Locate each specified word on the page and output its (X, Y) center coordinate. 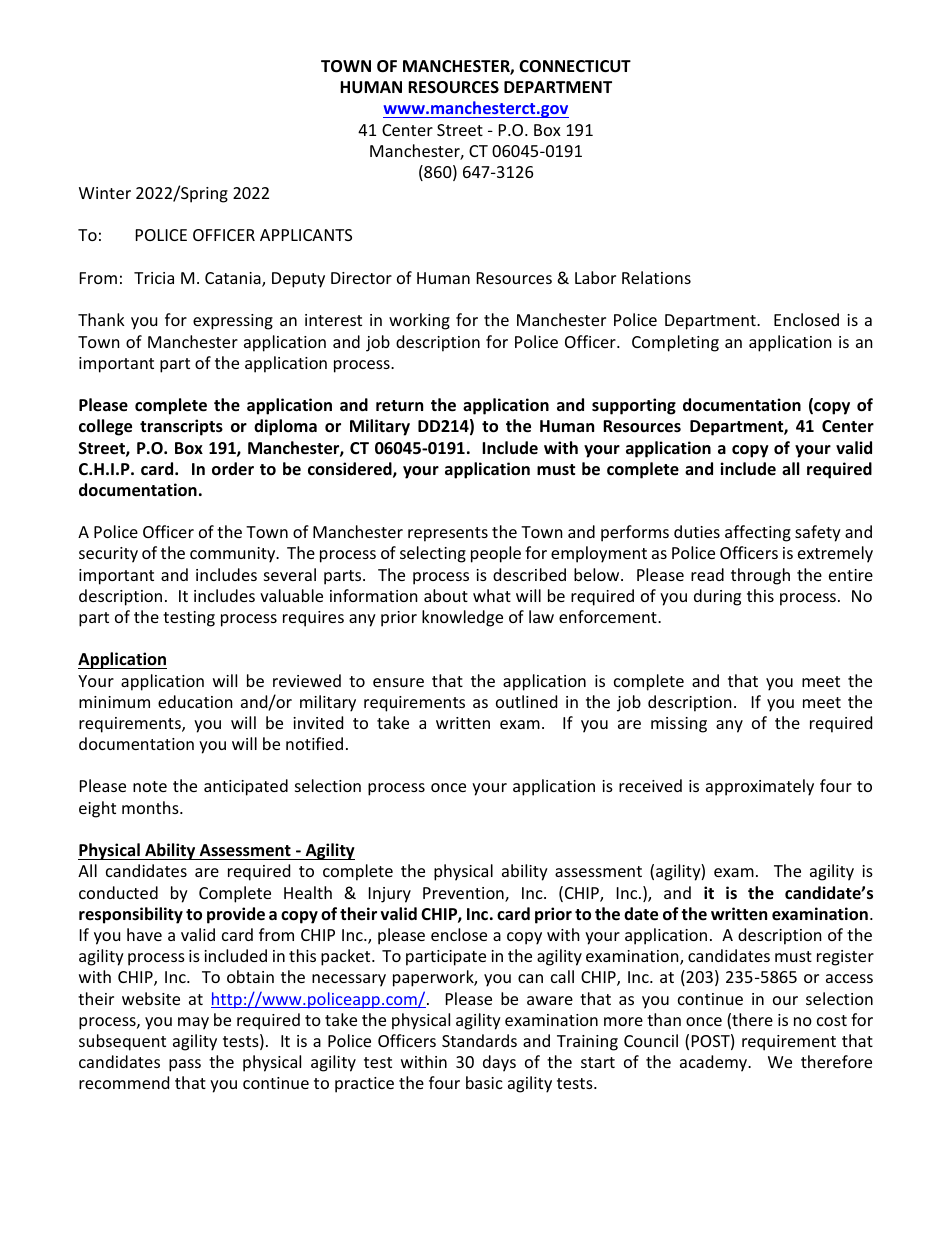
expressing (233, 322)
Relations (656, 277)
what (492, 595)
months (151, 807)
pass (185, 1065)
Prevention (464, 894)
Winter (105, 193)
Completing (675, 343)
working (419, 321)
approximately (760, 787)
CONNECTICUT (575, 66)
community (234, 555)
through (760, 576)
